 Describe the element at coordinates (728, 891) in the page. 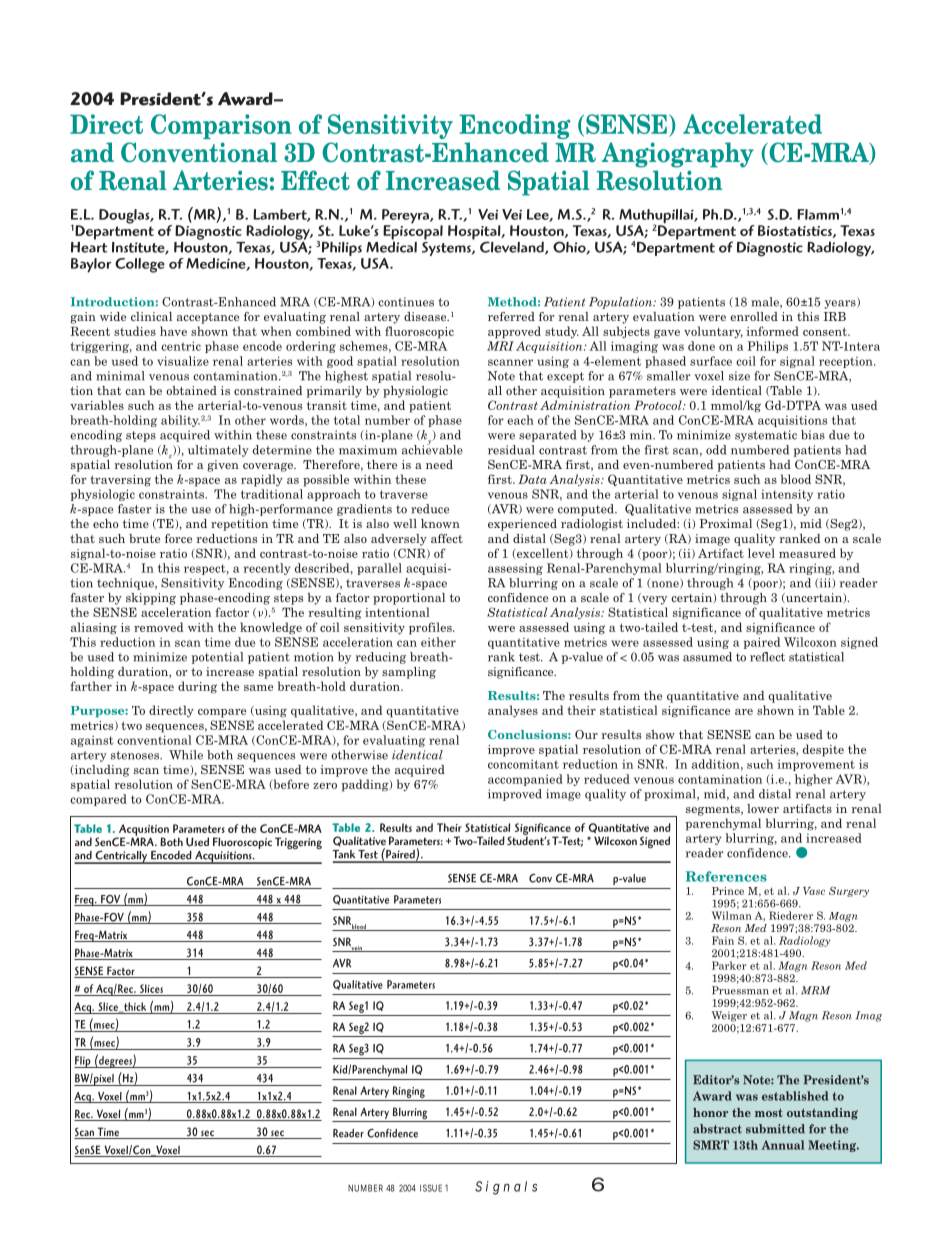

I see `Prince` at that location.
